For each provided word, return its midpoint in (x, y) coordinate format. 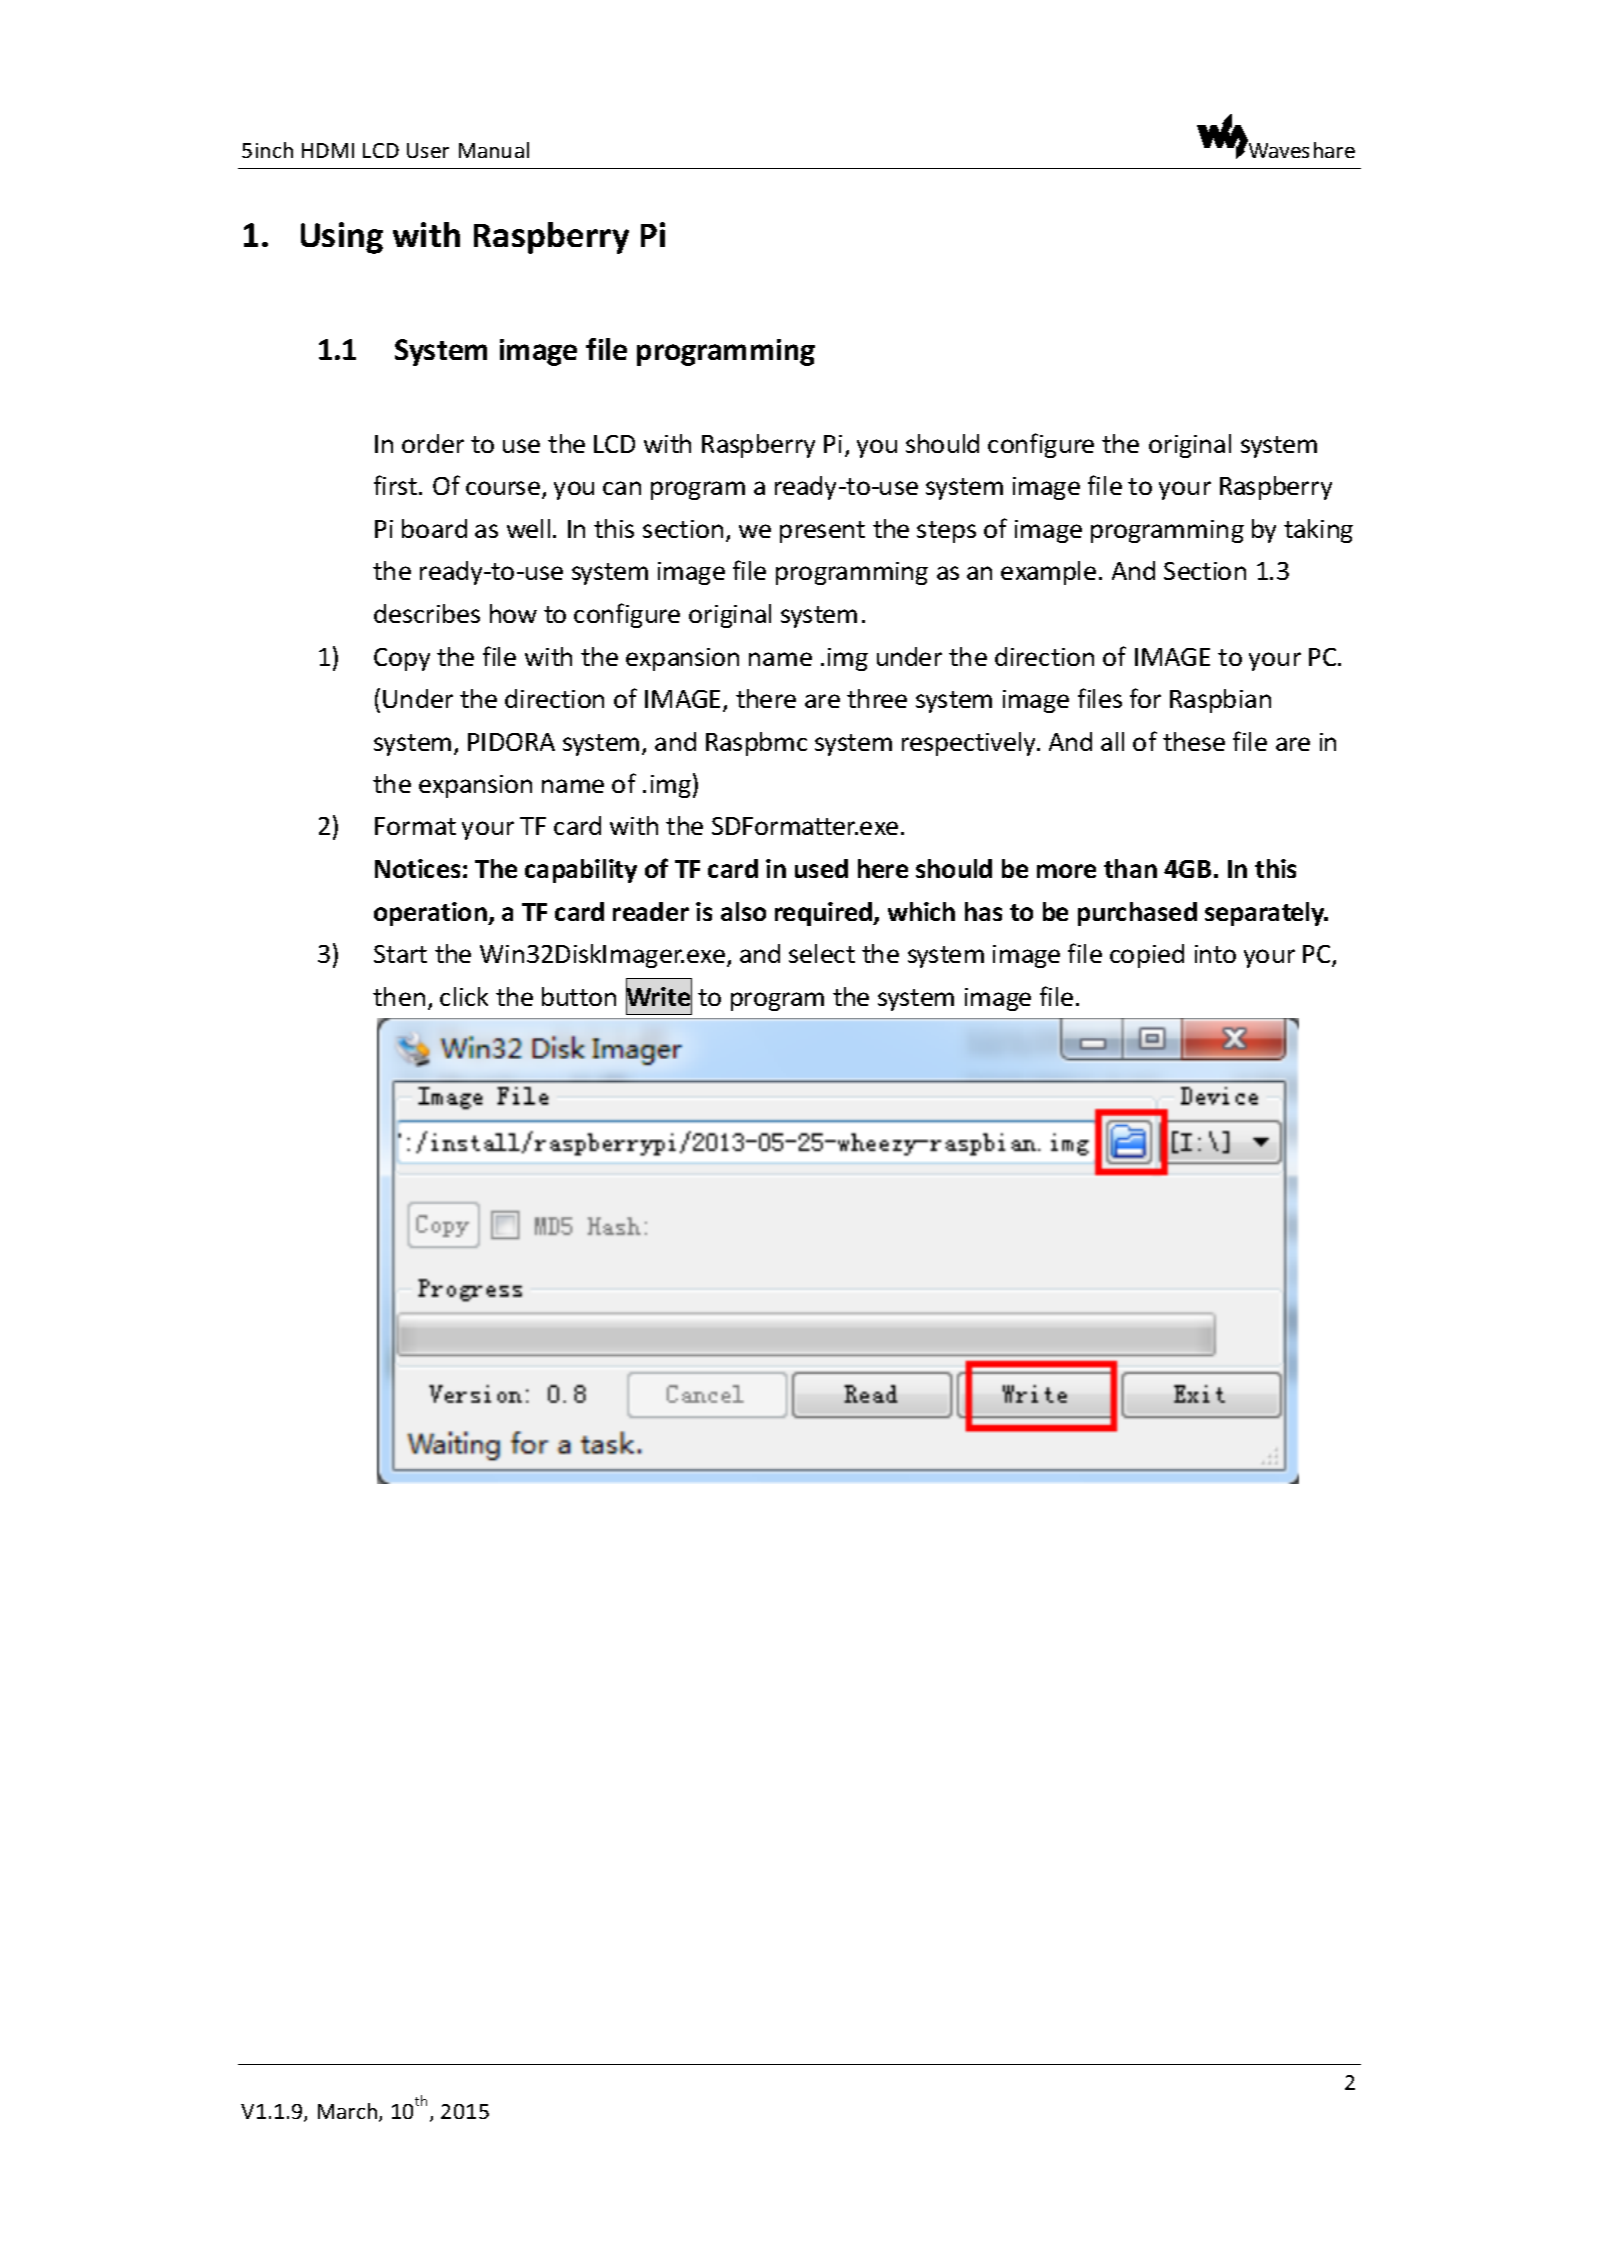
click (464, 996)
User (428, 150)
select (822, 953)
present (822, 532)
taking (1318, 531)
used (821, 868)
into (1215, 954)
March (349, 2112)
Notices (417, 868)
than (1130, 868)
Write (659, 997)
